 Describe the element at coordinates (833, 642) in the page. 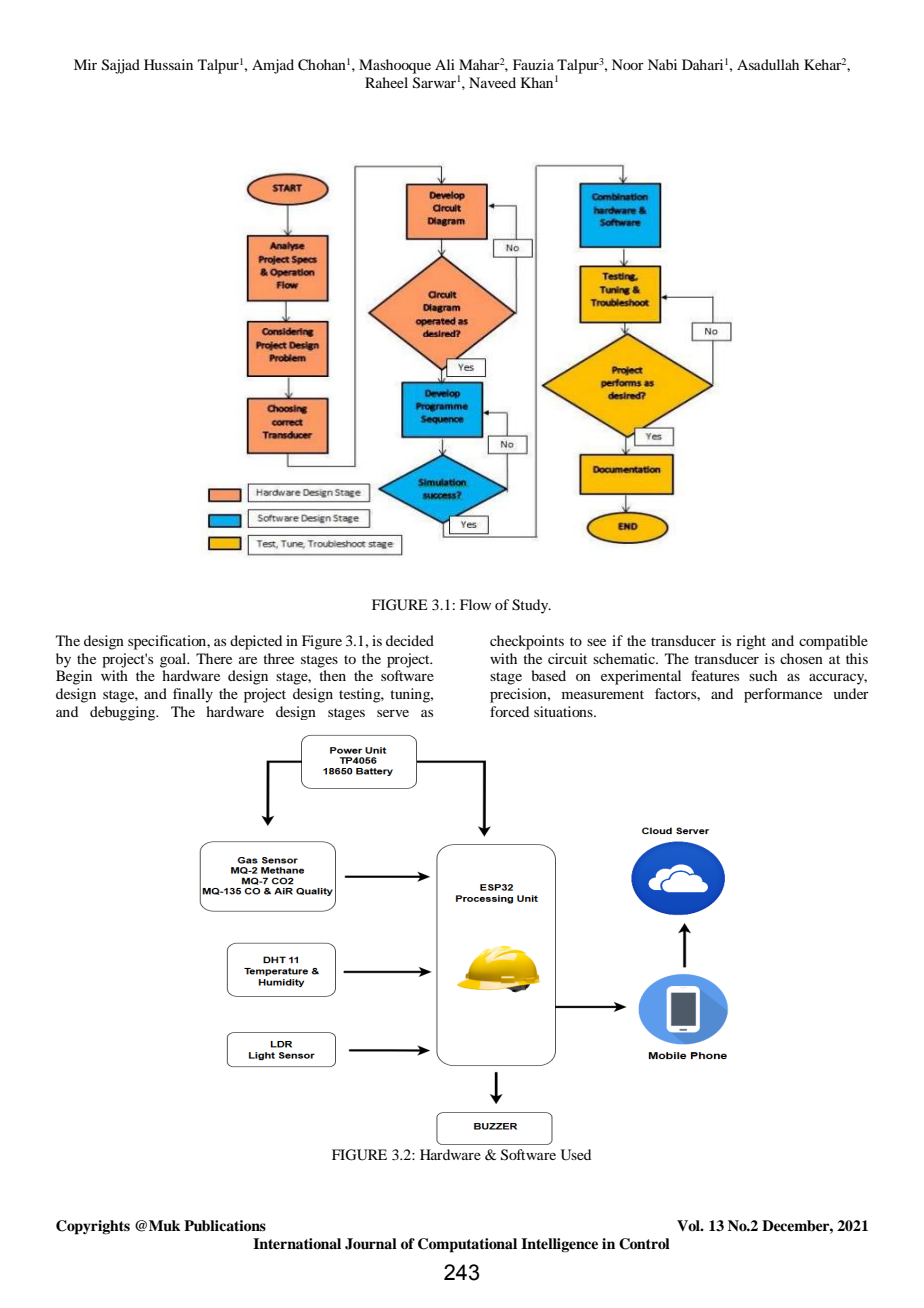

I see `compatible` at that location.
